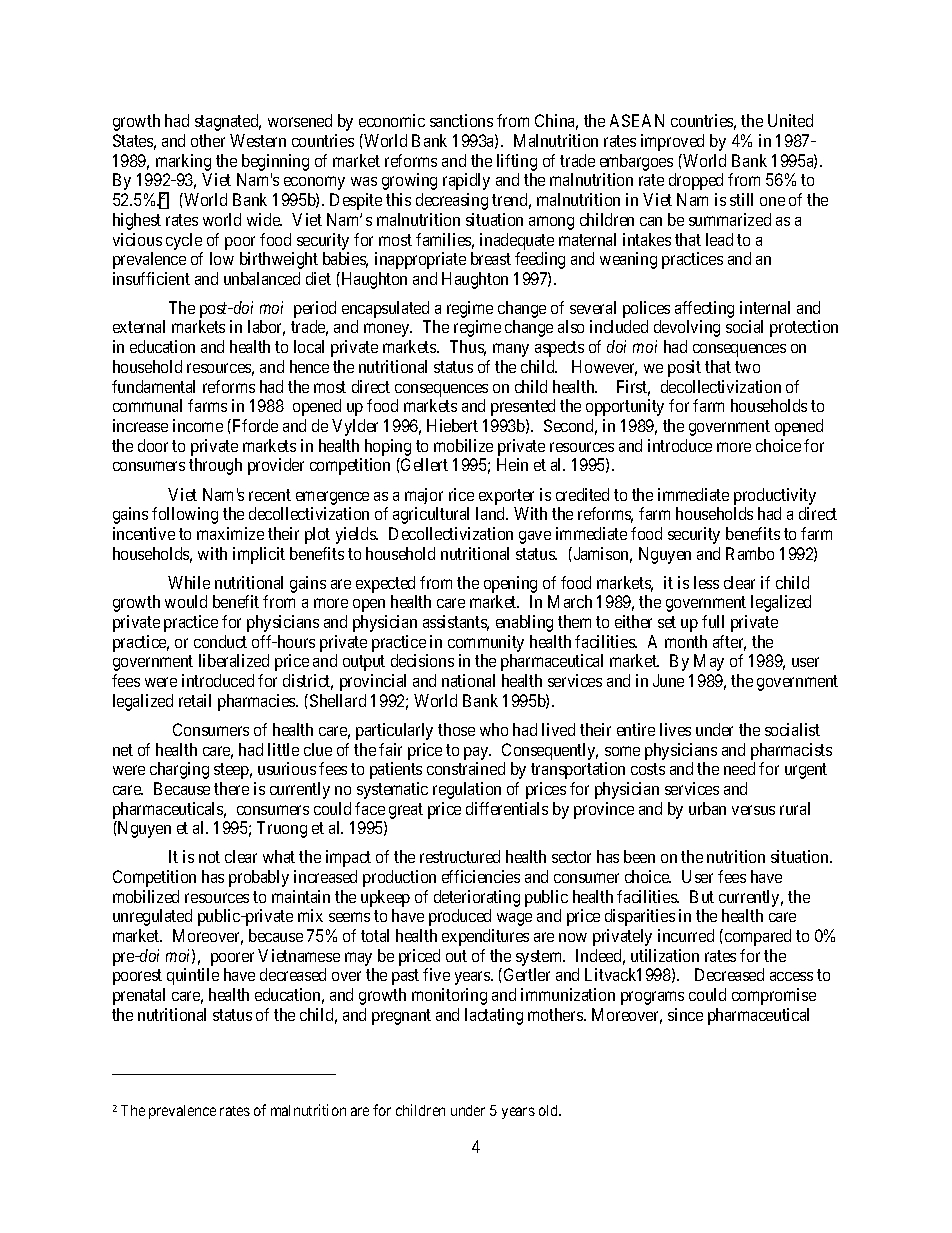 The width and height of the screenshot is (952, 1233). What do you see at coordinates (198, 425) in the screenshot?
I see `income` at bounding box center [198, 425].
